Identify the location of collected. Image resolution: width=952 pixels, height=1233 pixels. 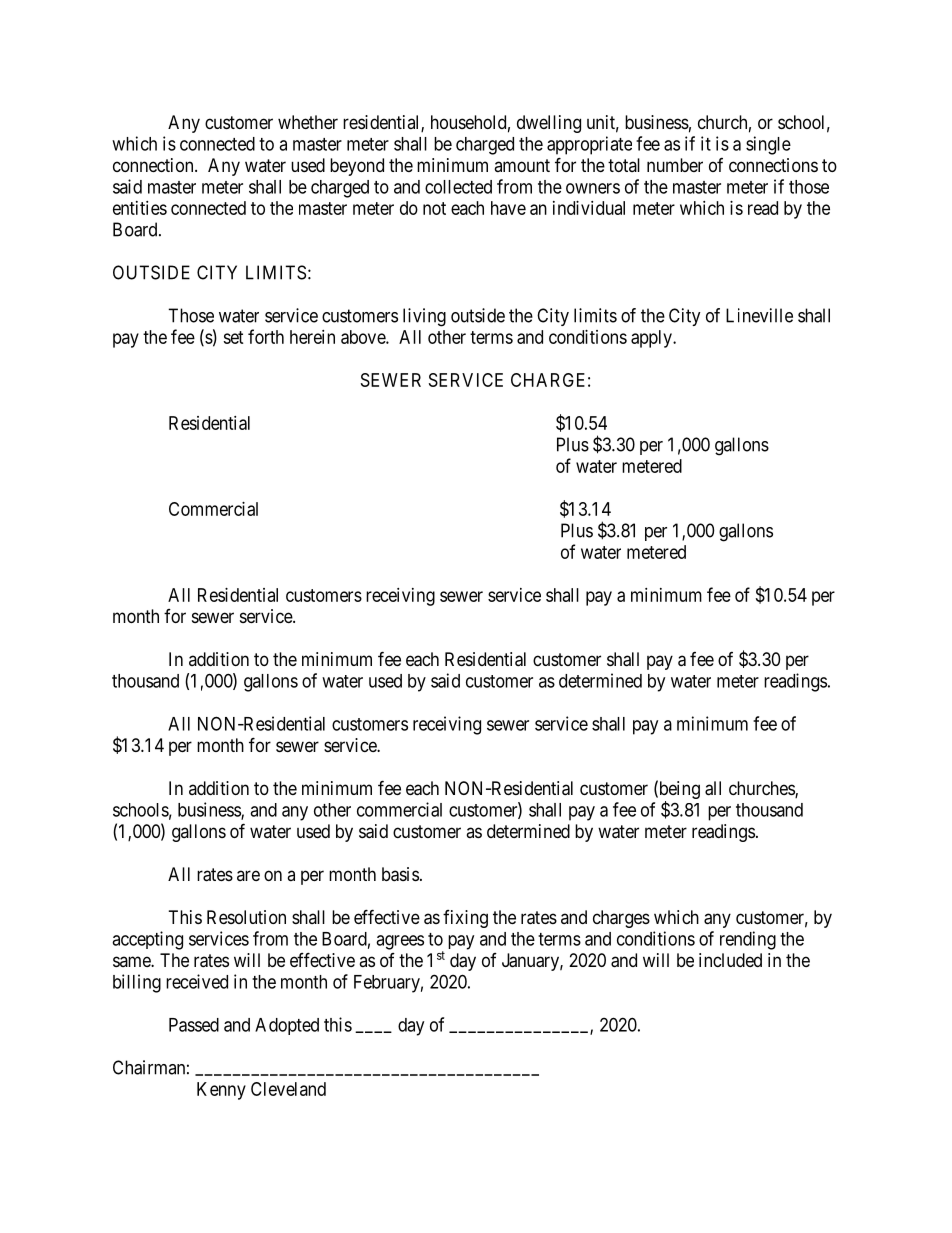
(458, 187).
